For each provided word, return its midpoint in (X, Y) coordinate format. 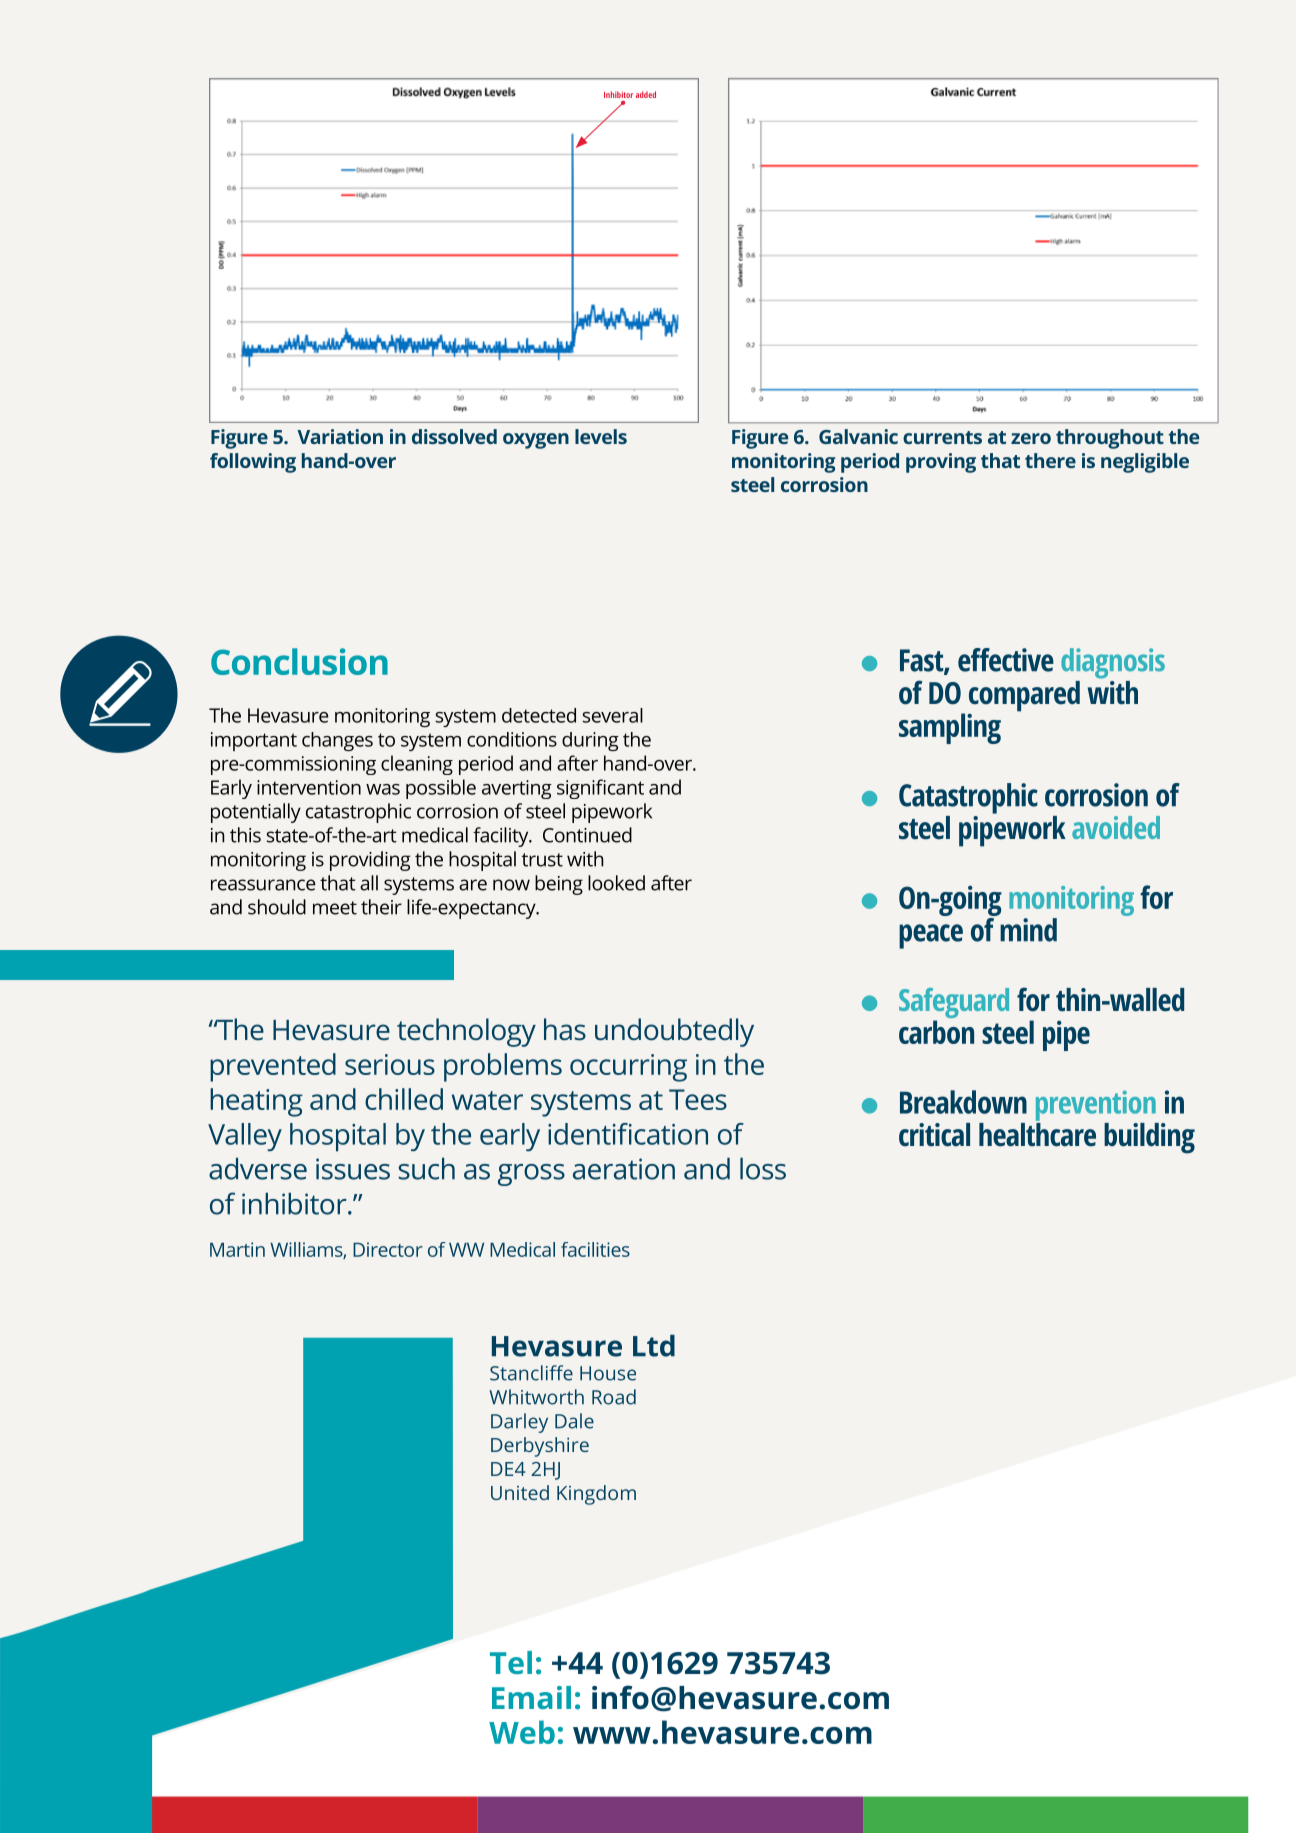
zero (1031, 438)
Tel (511, 1662)
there (1050, 460)
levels (601, 436)
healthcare (1037, 1133)
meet (335, 908)
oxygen (536, 441)
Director (388, 1249)
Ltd (654, 1346)
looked (616, 883)
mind (1028, 930)
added (646, 94)
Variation (340, 436)
